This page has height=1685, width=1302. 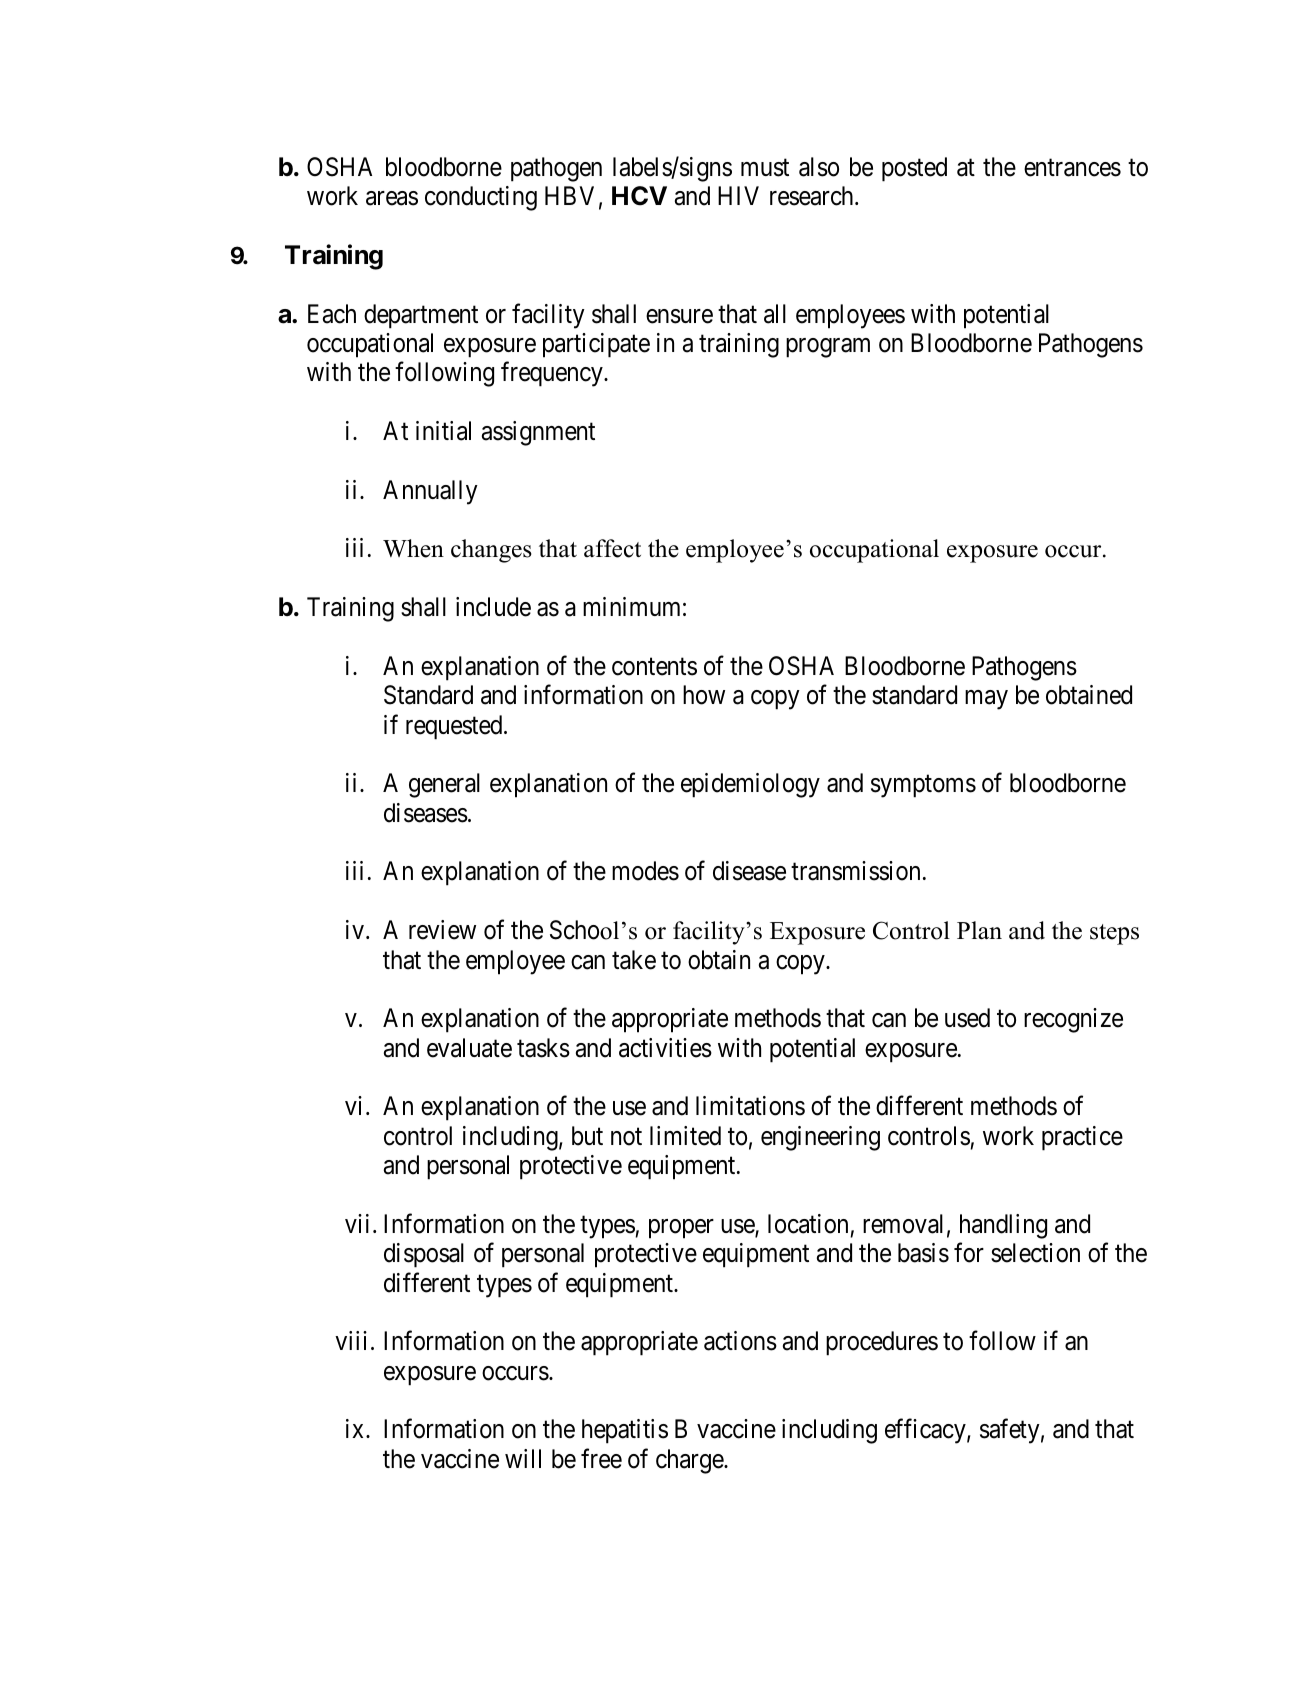 What do you see at coordinates (750, 785) in the page?
I see `epidemiology` at bounding box center [750, 785].
